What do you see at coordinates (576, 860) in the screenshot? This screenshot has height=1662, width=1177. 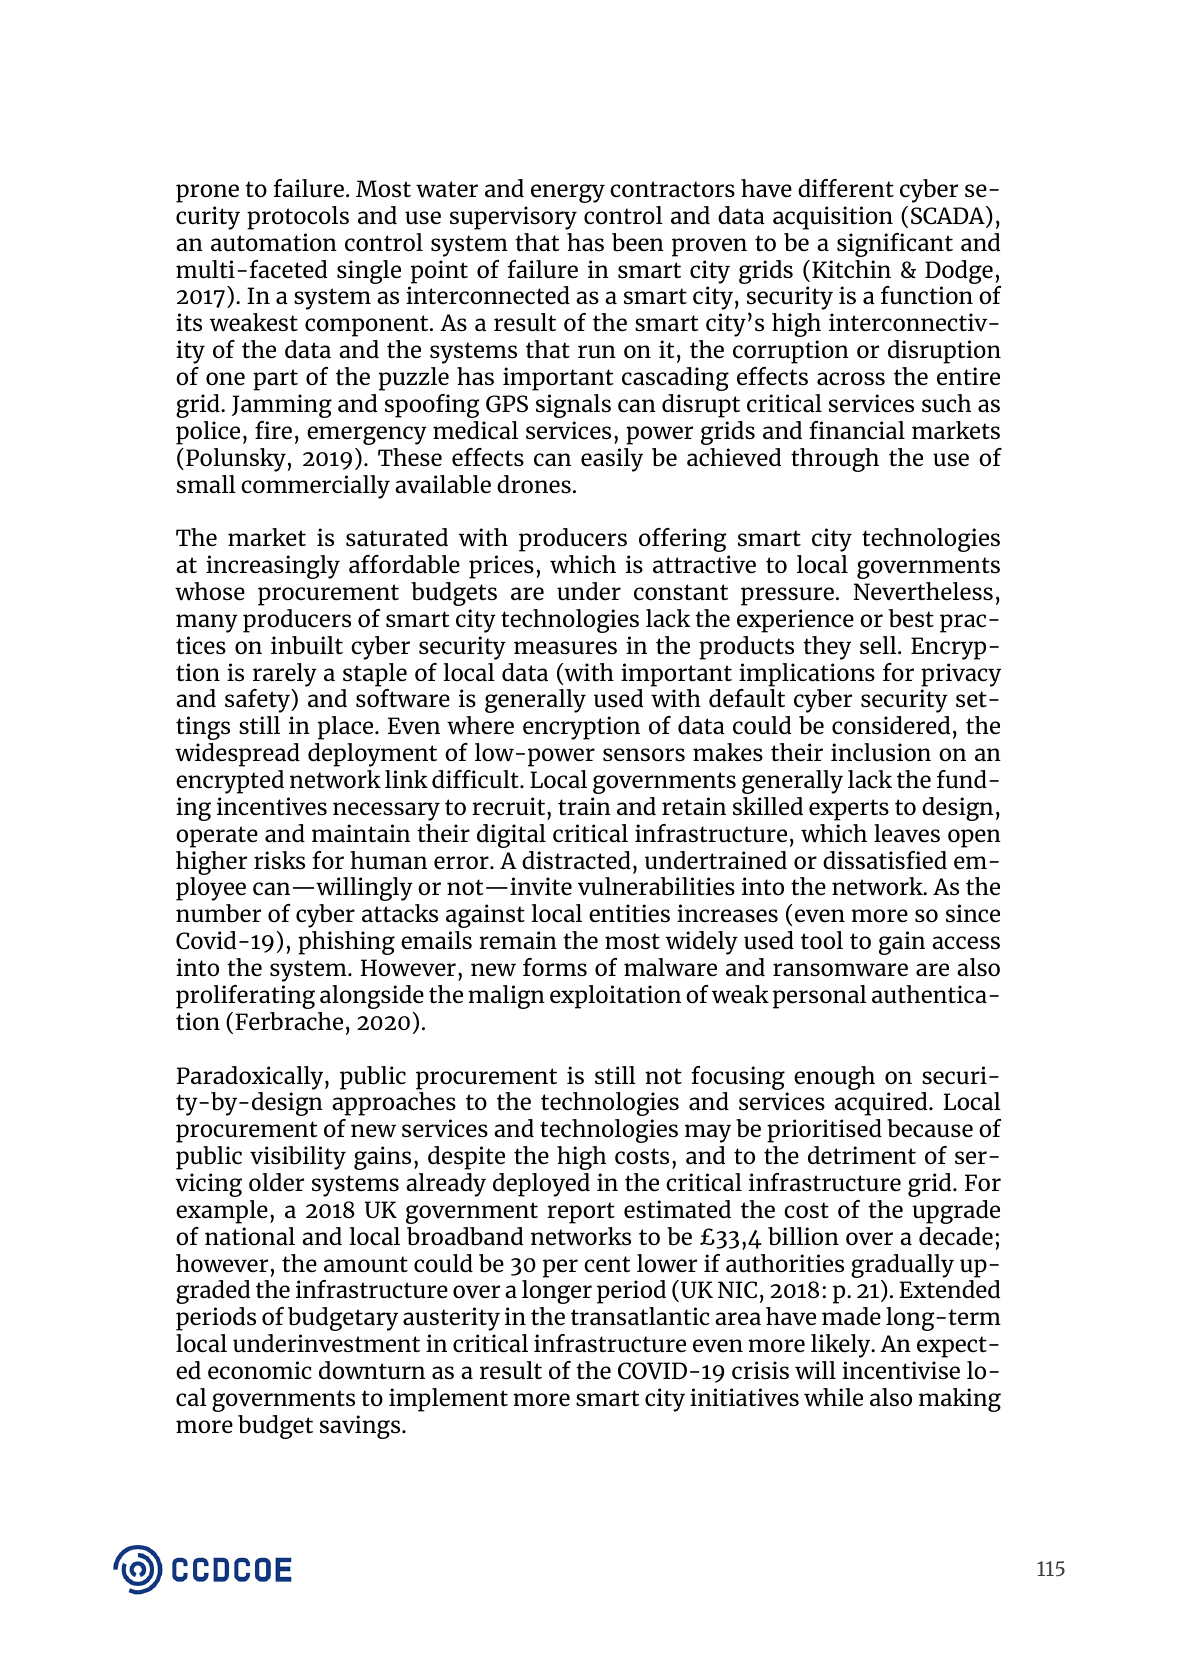 I see `distracted` at bounding box center [576, 860].
